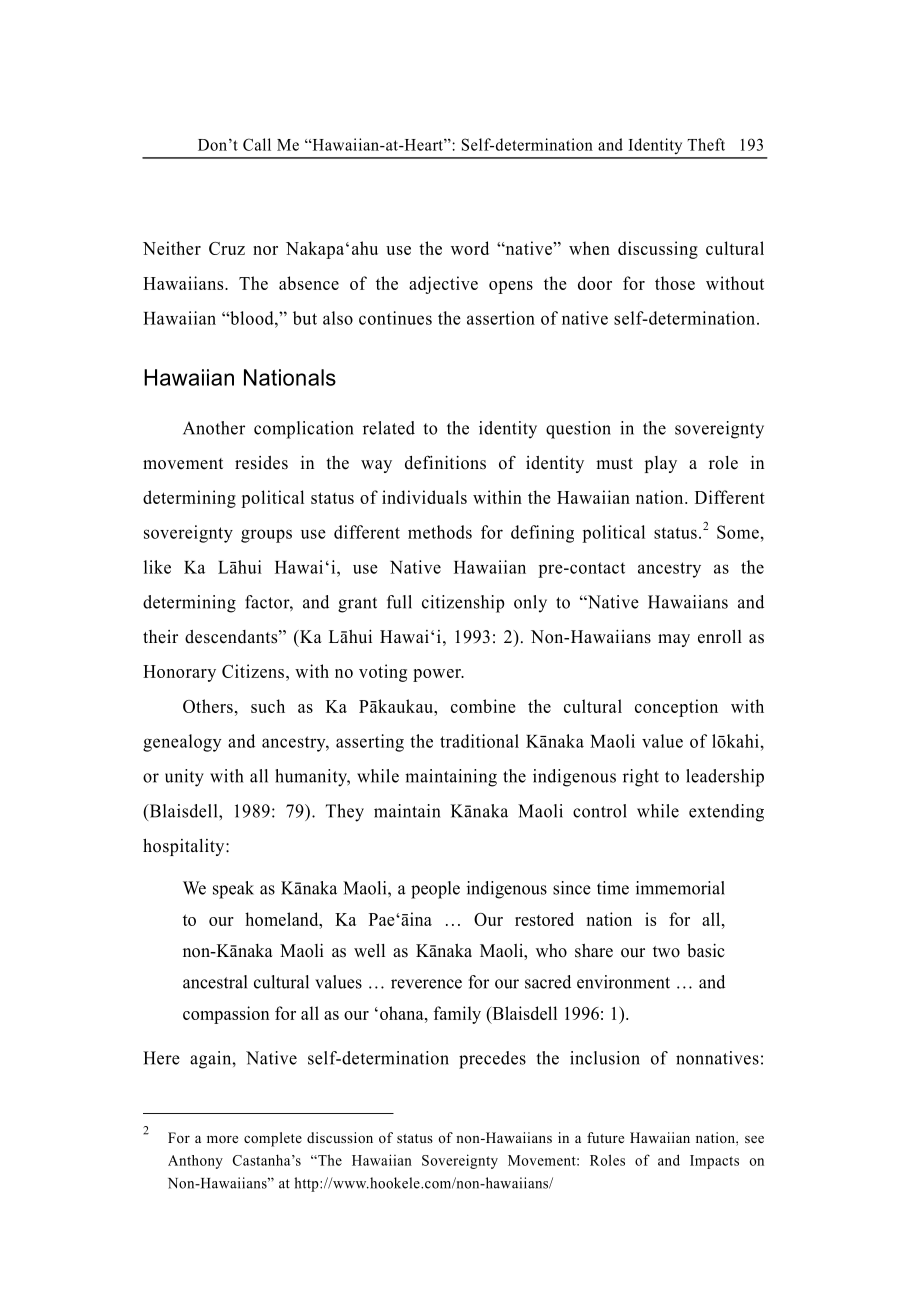  I want to click on more, so click(222, 1139).
